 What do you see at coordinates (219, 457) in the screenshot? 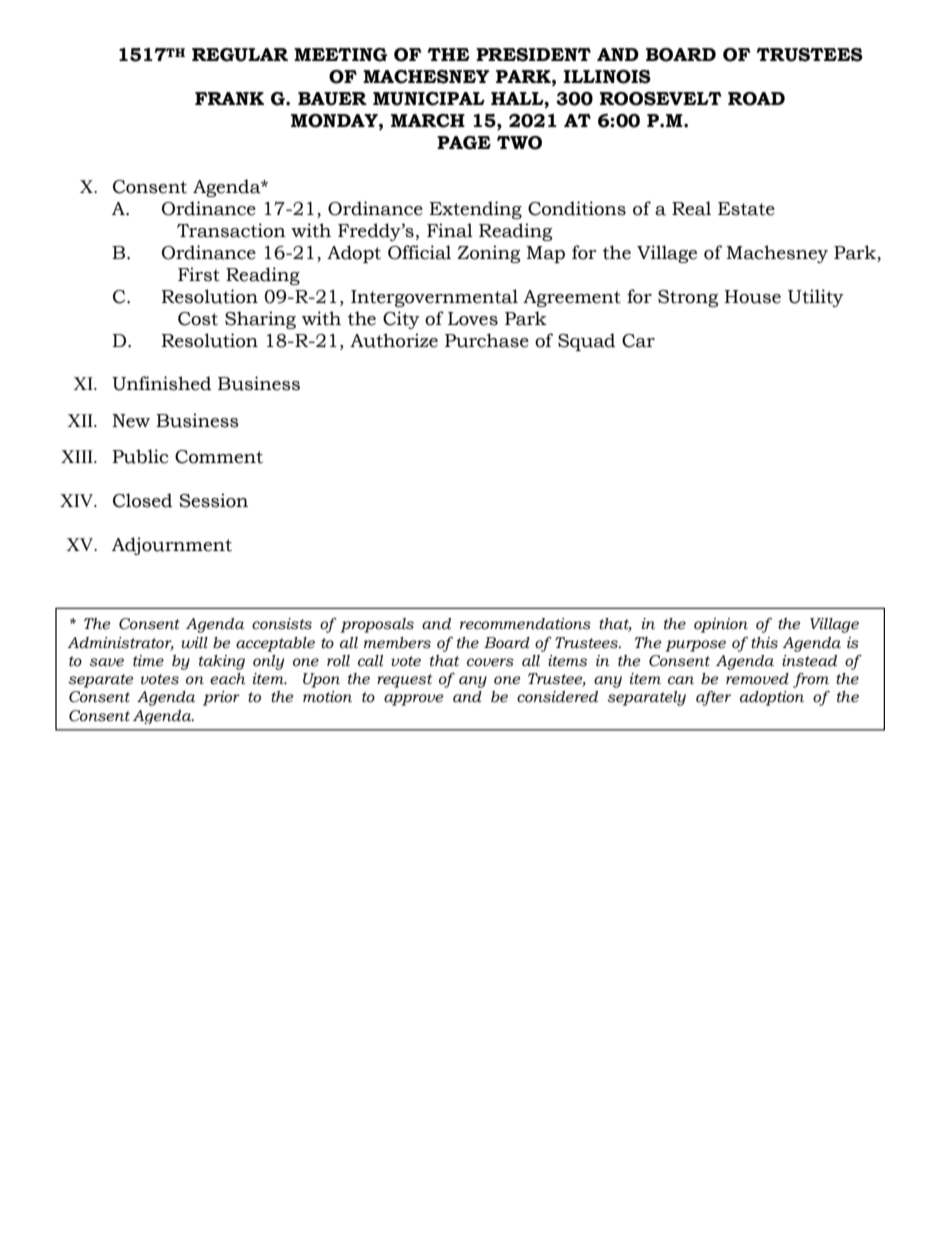
I see `Comment` at bounding box center [219, 457].
